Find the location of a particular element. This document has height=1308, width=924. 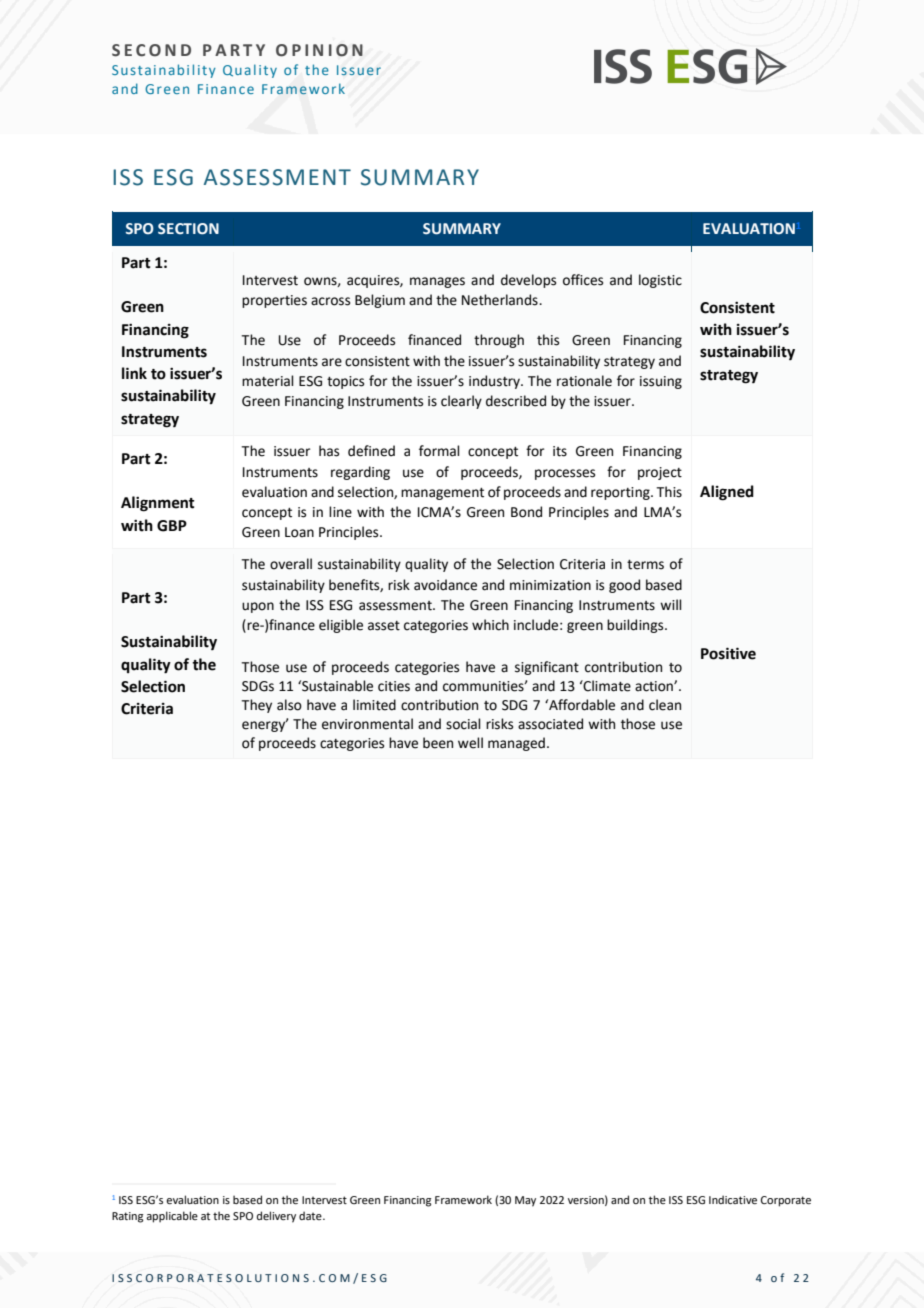

applicable is located at coordinates (172, 1217).
